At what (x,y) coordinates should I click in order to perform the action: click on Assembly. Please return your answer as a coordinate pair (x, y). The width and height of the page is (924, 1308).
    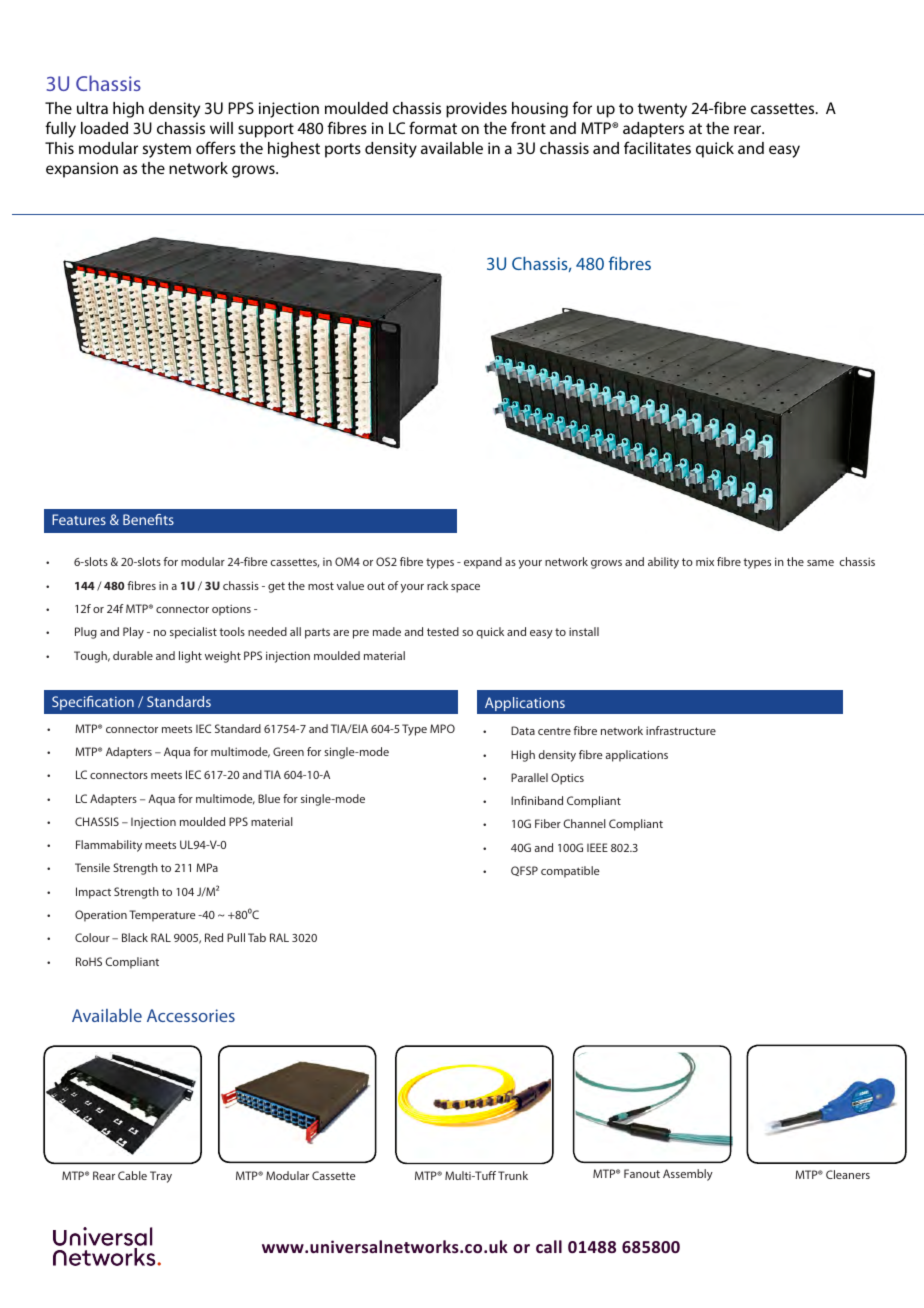
    Looking at the image, I should click on (688, 1175).
